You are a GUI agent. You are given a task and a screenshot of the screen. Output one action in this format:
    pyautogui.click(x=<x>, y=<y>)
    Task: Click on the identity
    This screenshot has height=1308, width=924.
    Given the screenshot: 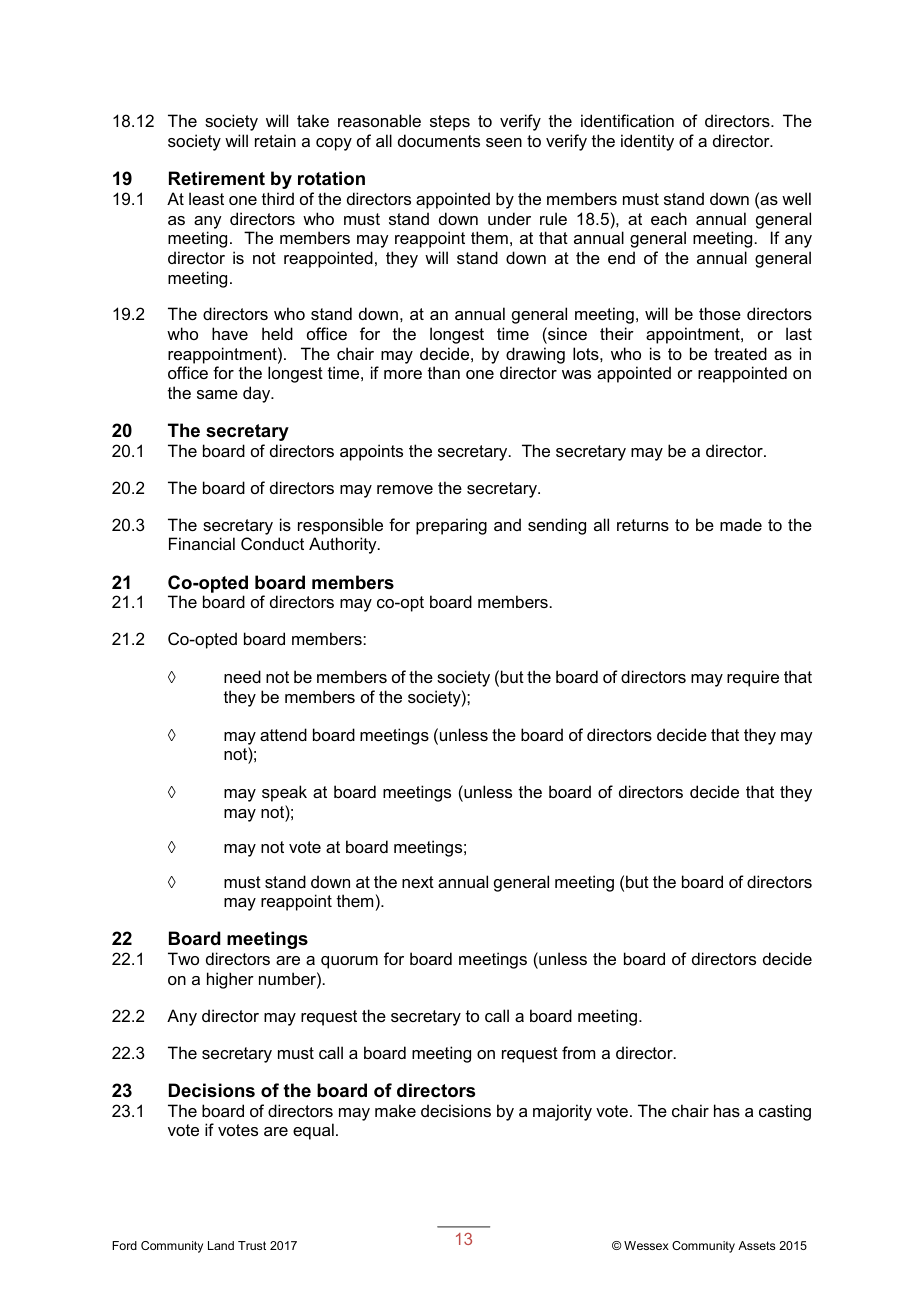 What is the action you would take?
    pyautogui.click(x=647, y=142)
